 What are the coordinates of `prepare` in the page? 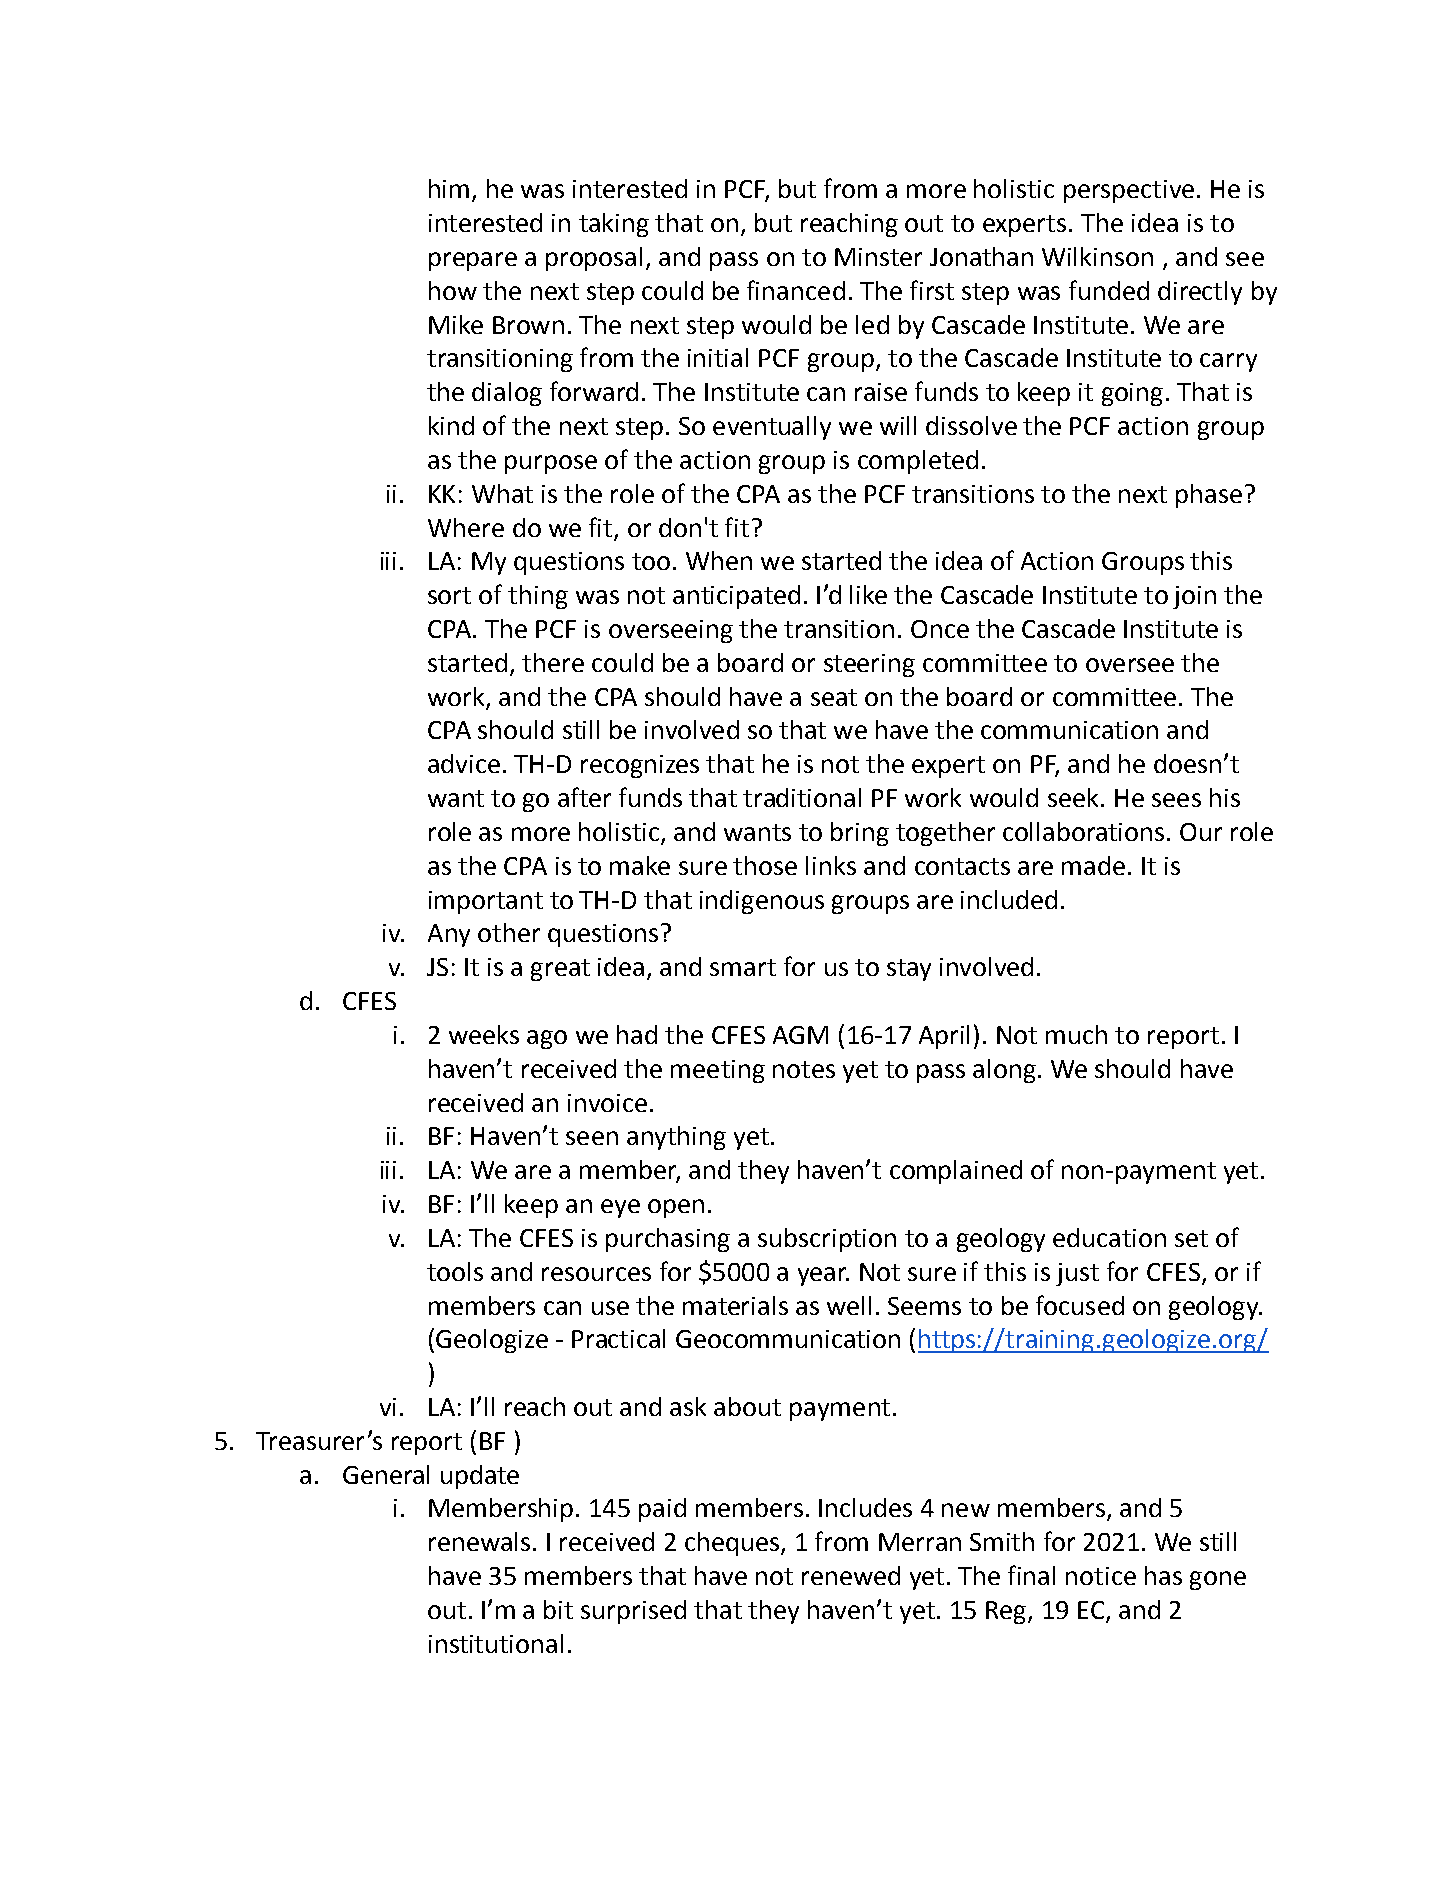 It's located at (473, 261).
